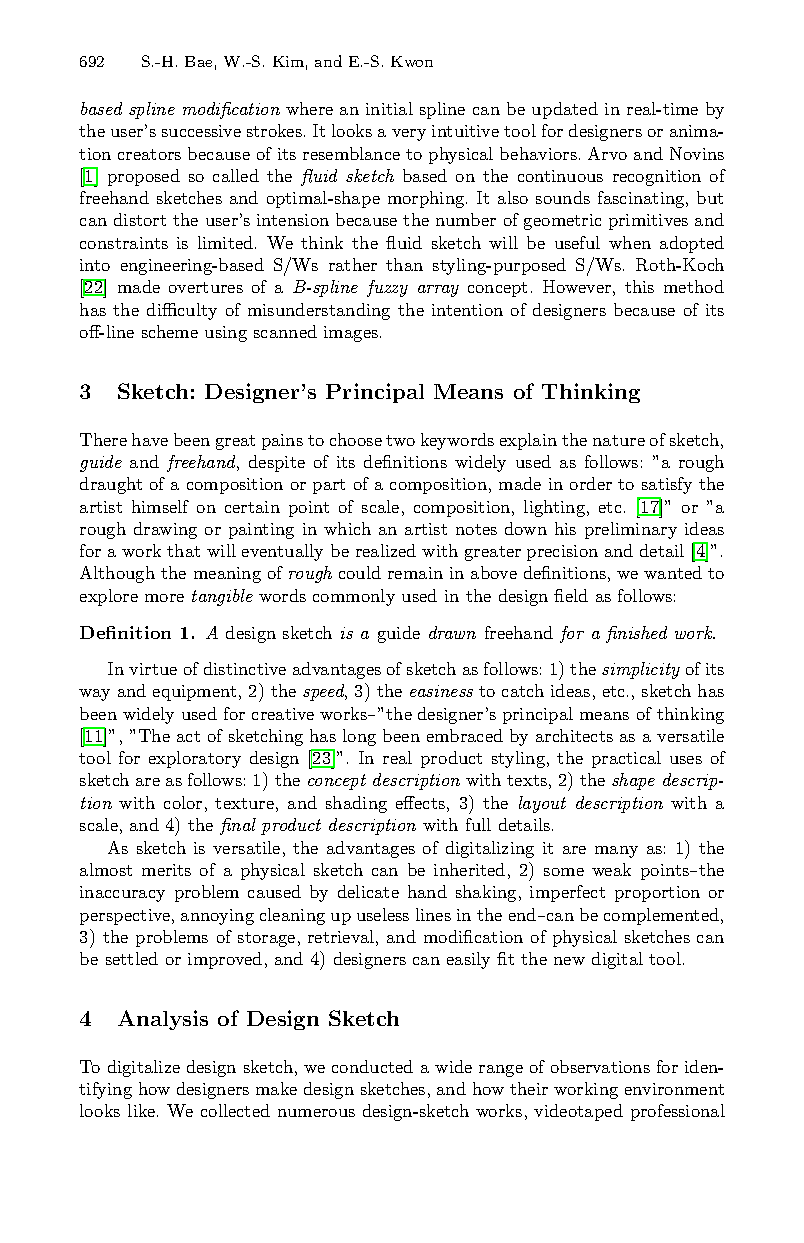  What do you see at coordinates (143, 1110) in the document?
I see `like` at bounding box center [143, 1110].
